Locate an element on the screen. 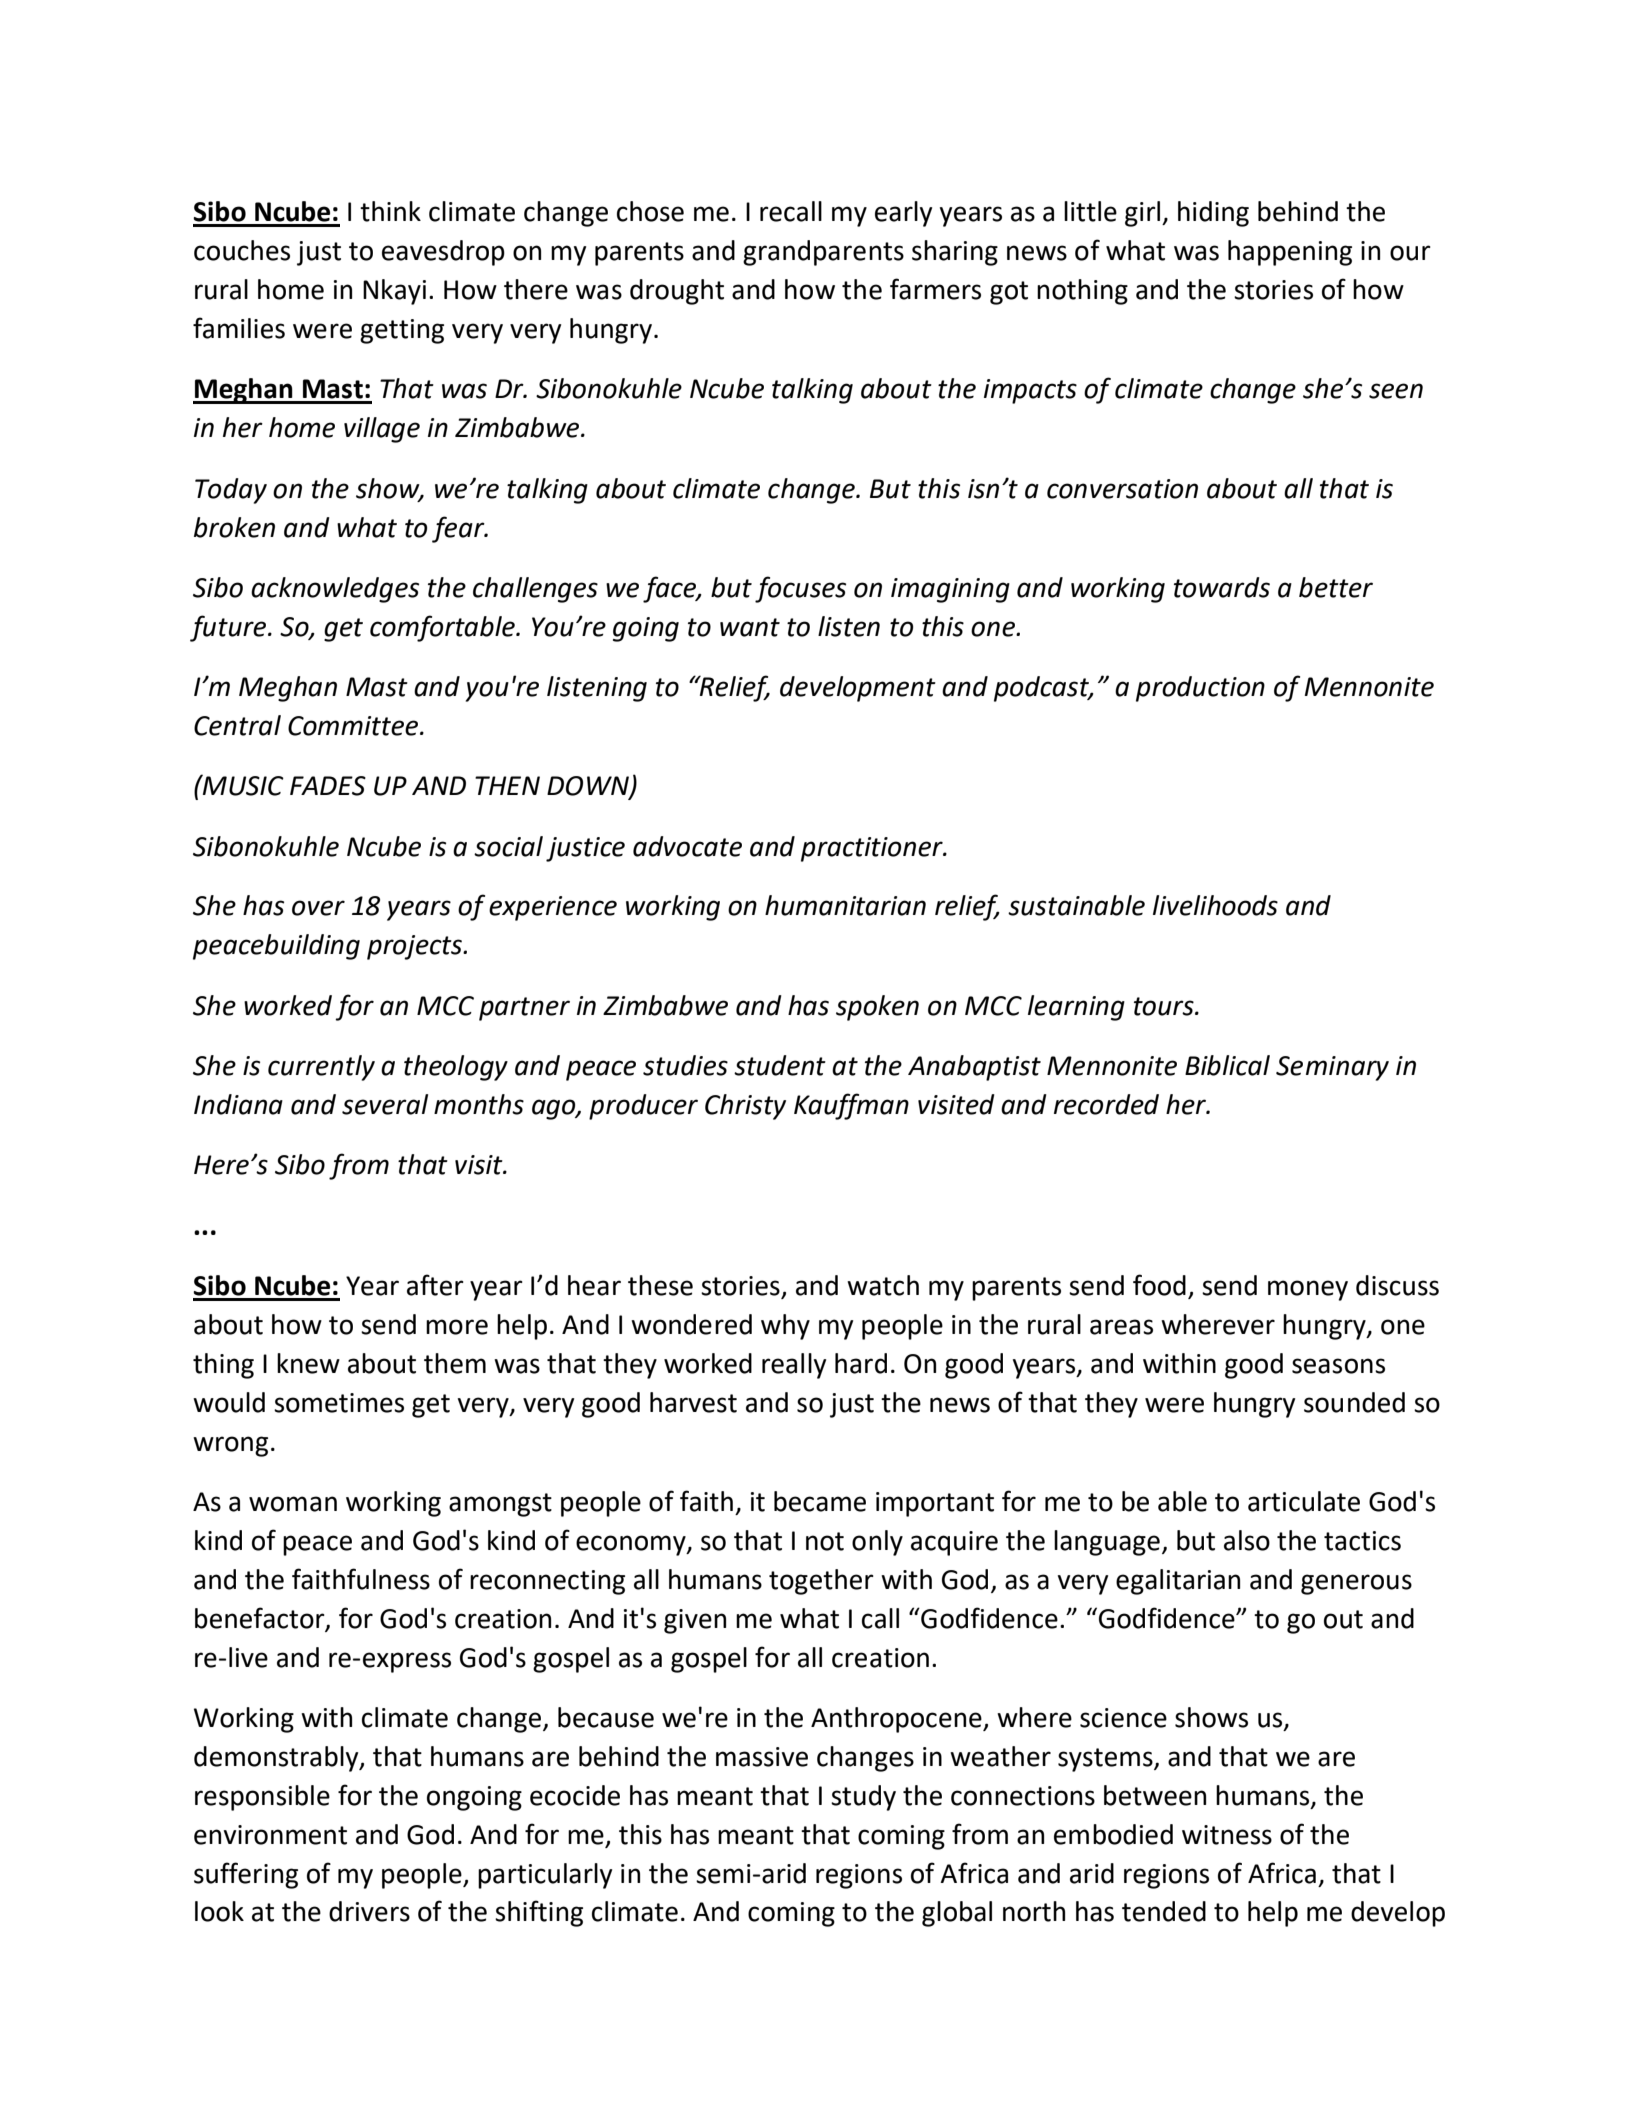  study is located at coordinates (863, 1798).
